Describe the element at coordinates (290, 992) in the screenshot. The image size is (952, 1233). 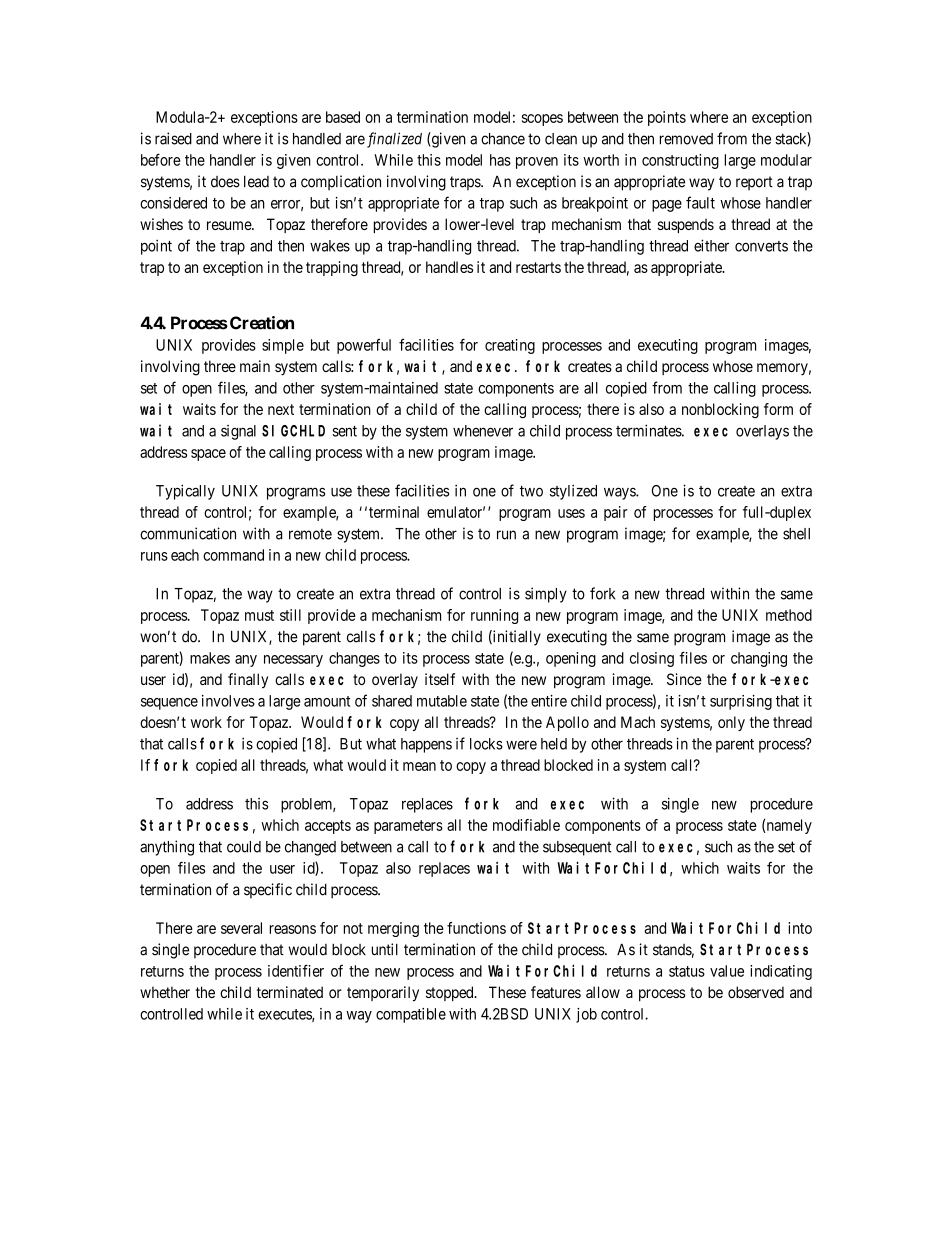
I see `terminated` at that location.
